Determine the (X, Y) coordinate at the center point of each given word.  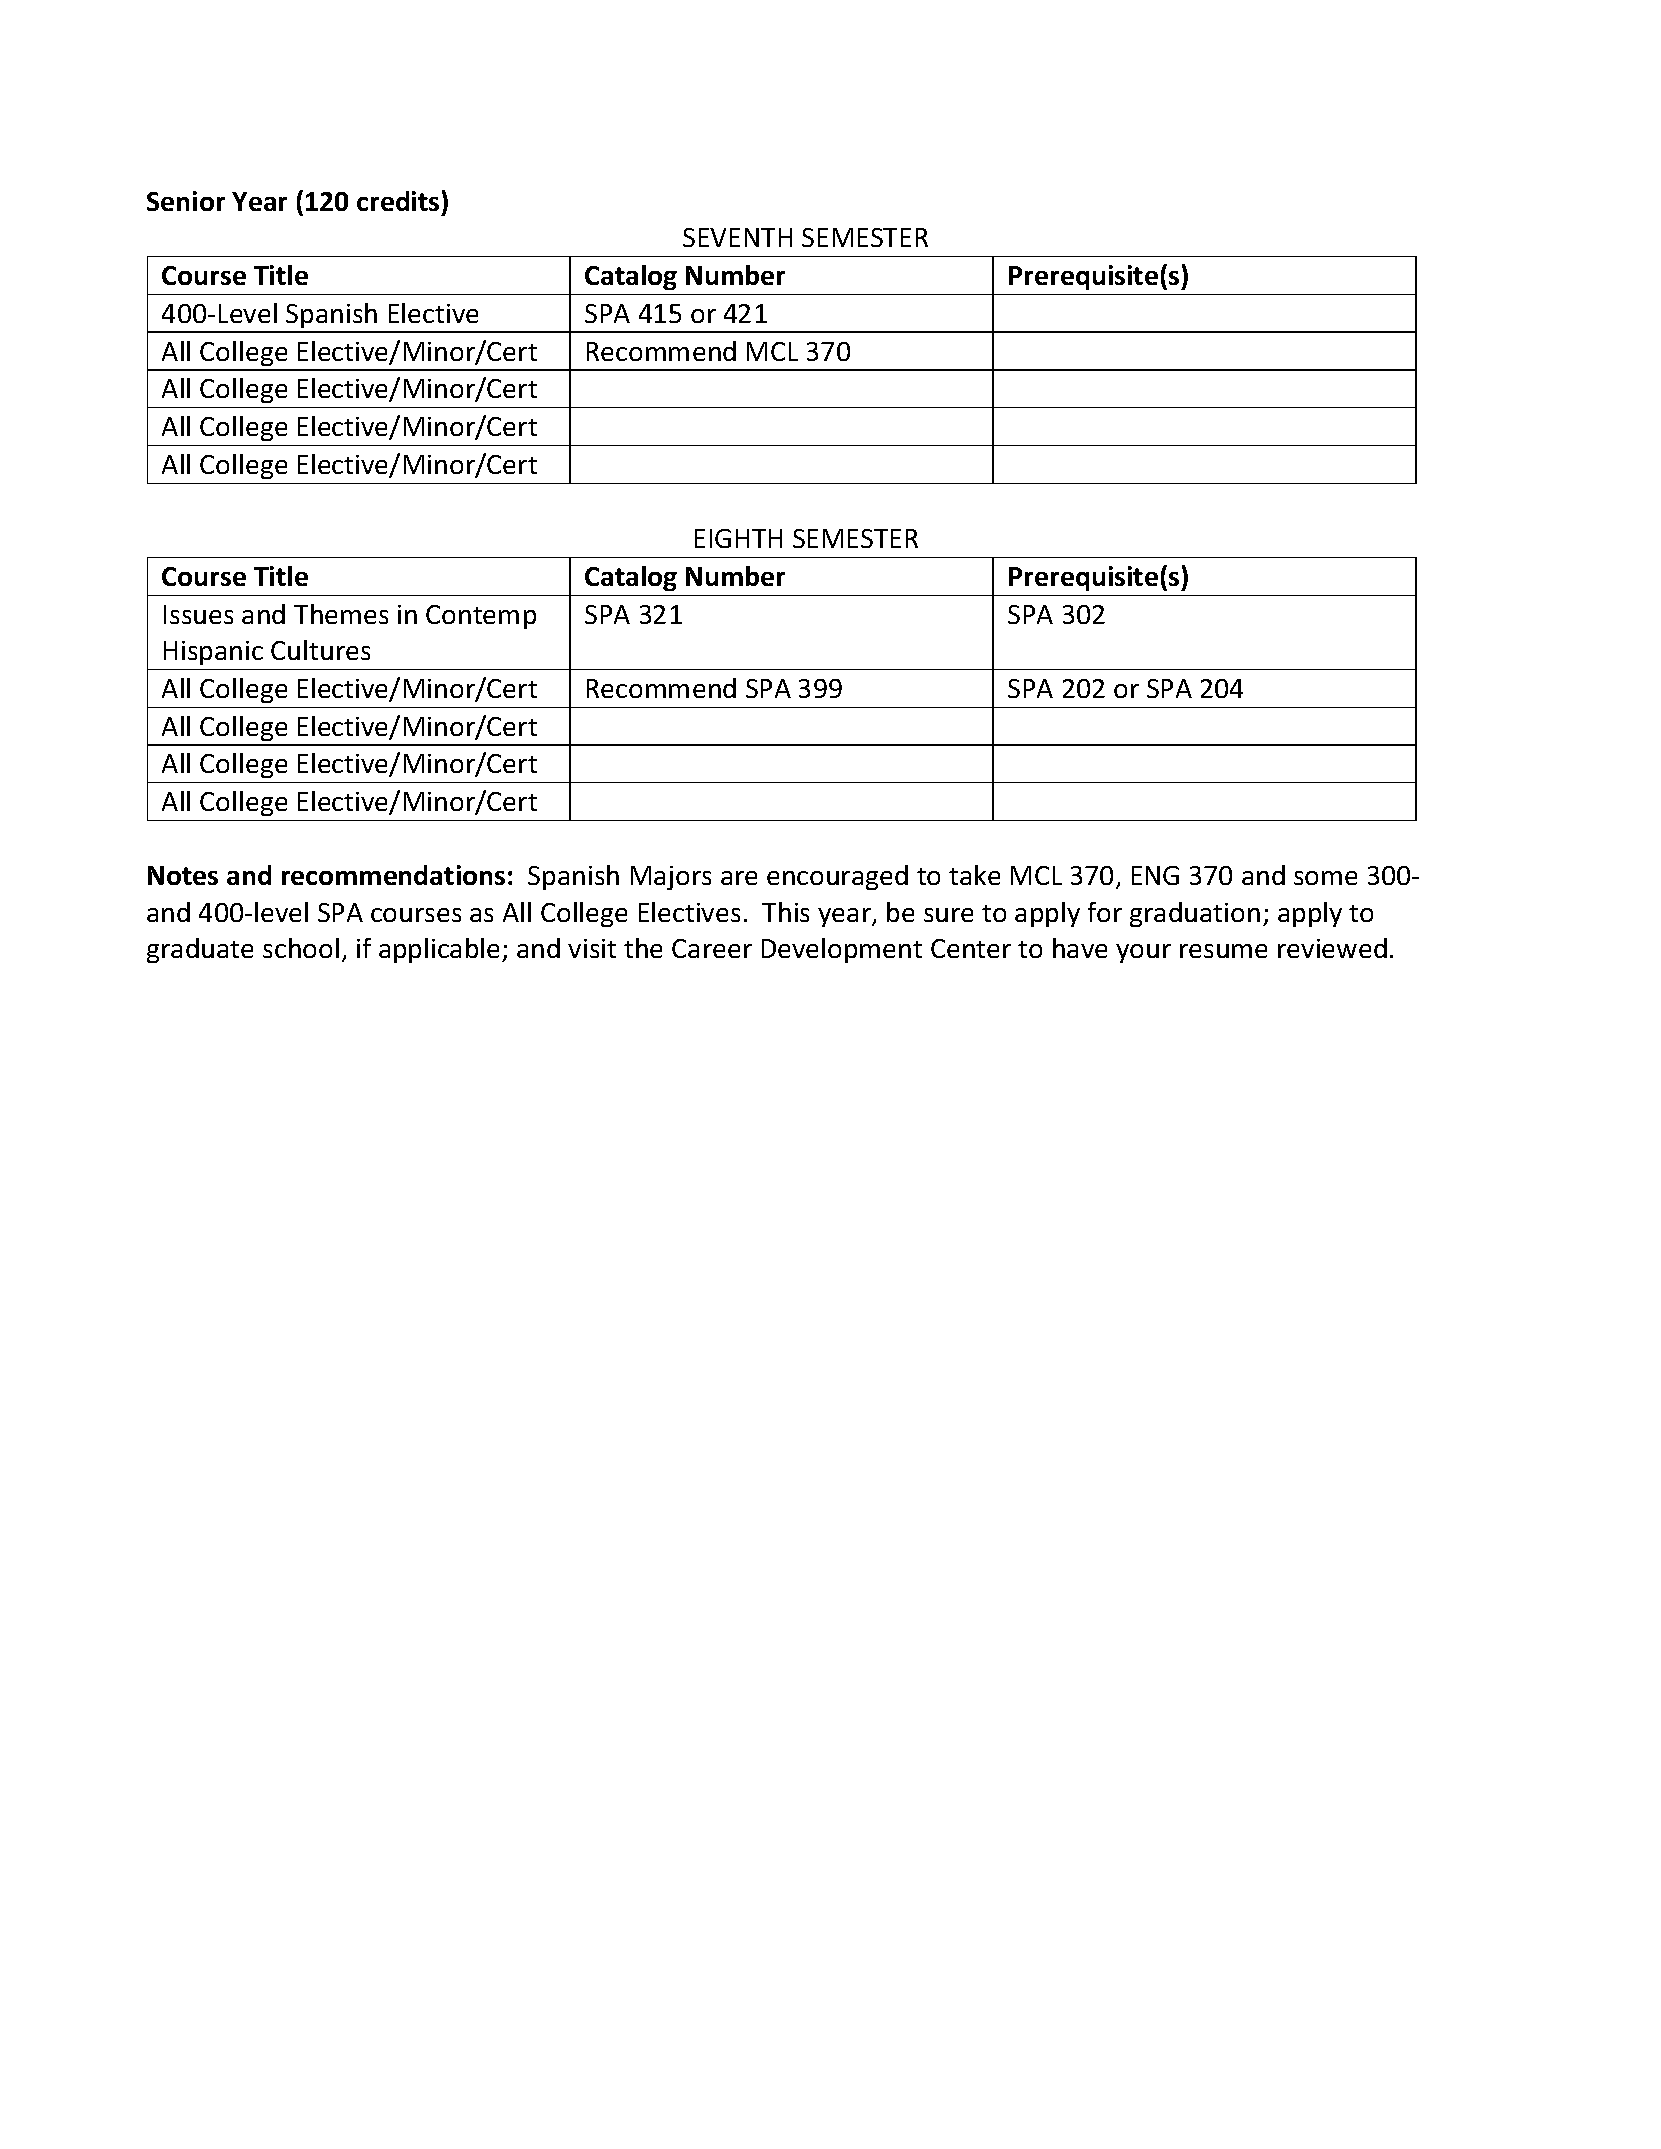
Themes (341, 614)
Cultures (320, 650)
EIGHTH (738, 538)
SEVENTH (737, 237)
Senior (186, 201)
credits (398, 201)
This (785, 912)
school (301, 948)
